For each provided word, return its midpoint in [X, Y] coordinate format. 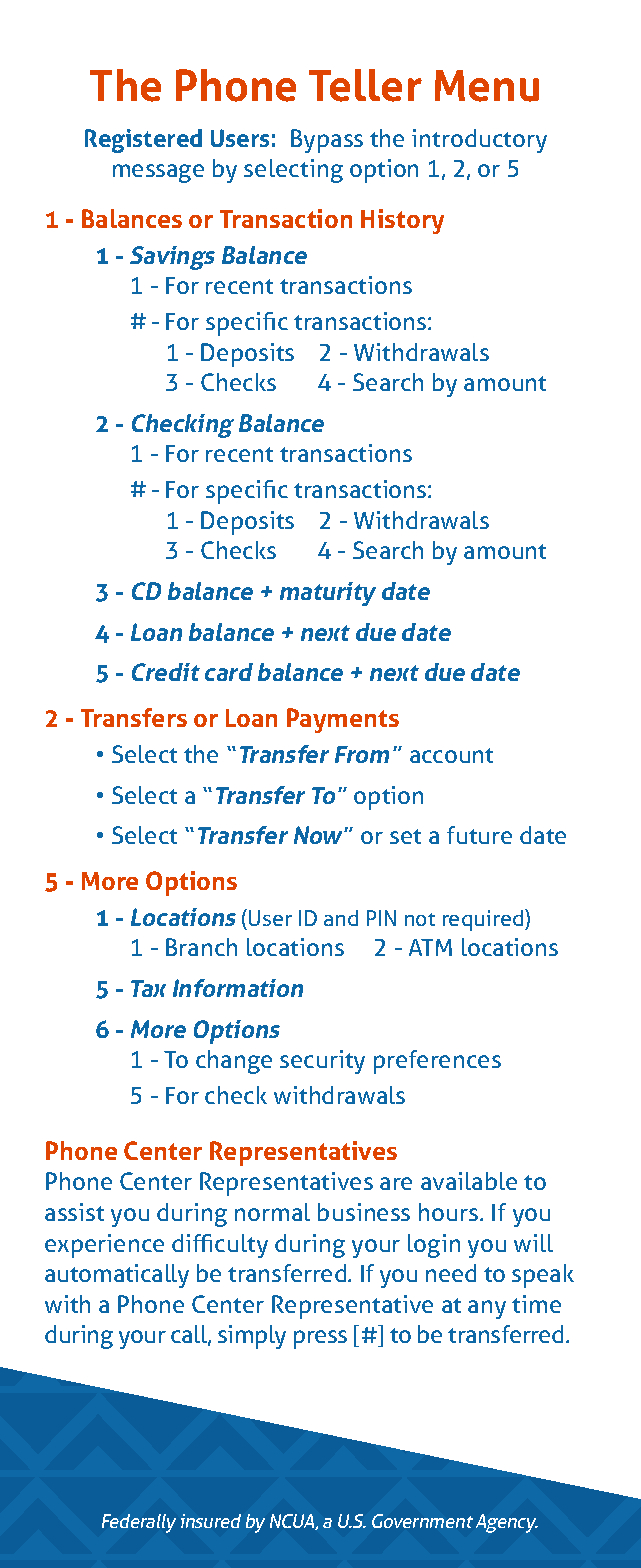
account [451, 755]
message [158, 173]
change [234, 1062]
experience [104, 1246]
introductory [479, 141]
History [402, 221]
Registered [143, 141]
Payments [343, 720]
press [320, 1339]
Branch [201, 947]
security [322, 1062]
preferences [437, 1062]
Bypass [327, 141]
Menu [487, 86]
